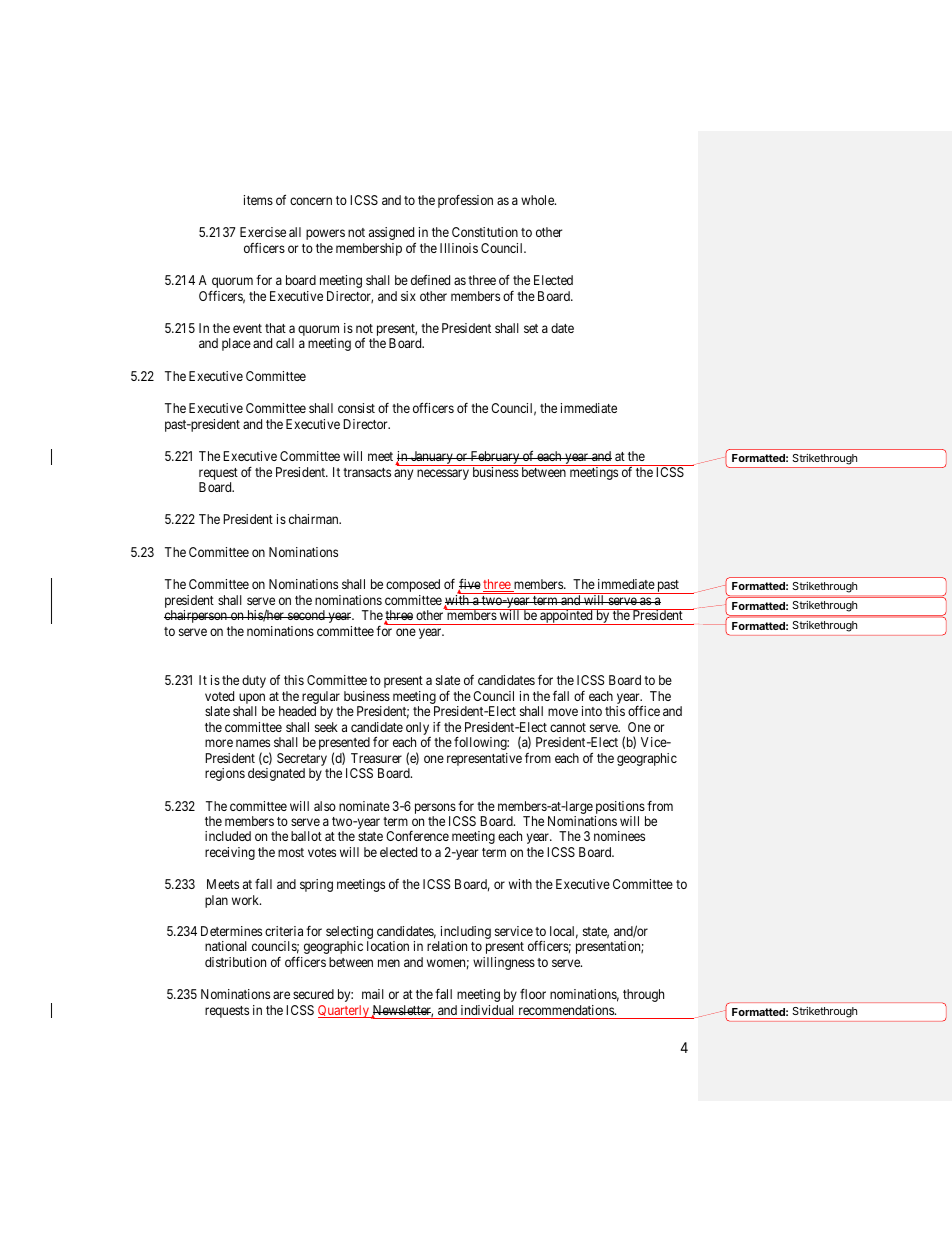 The image size is (952, 1233). I want to click on January, so click(432, 458).
